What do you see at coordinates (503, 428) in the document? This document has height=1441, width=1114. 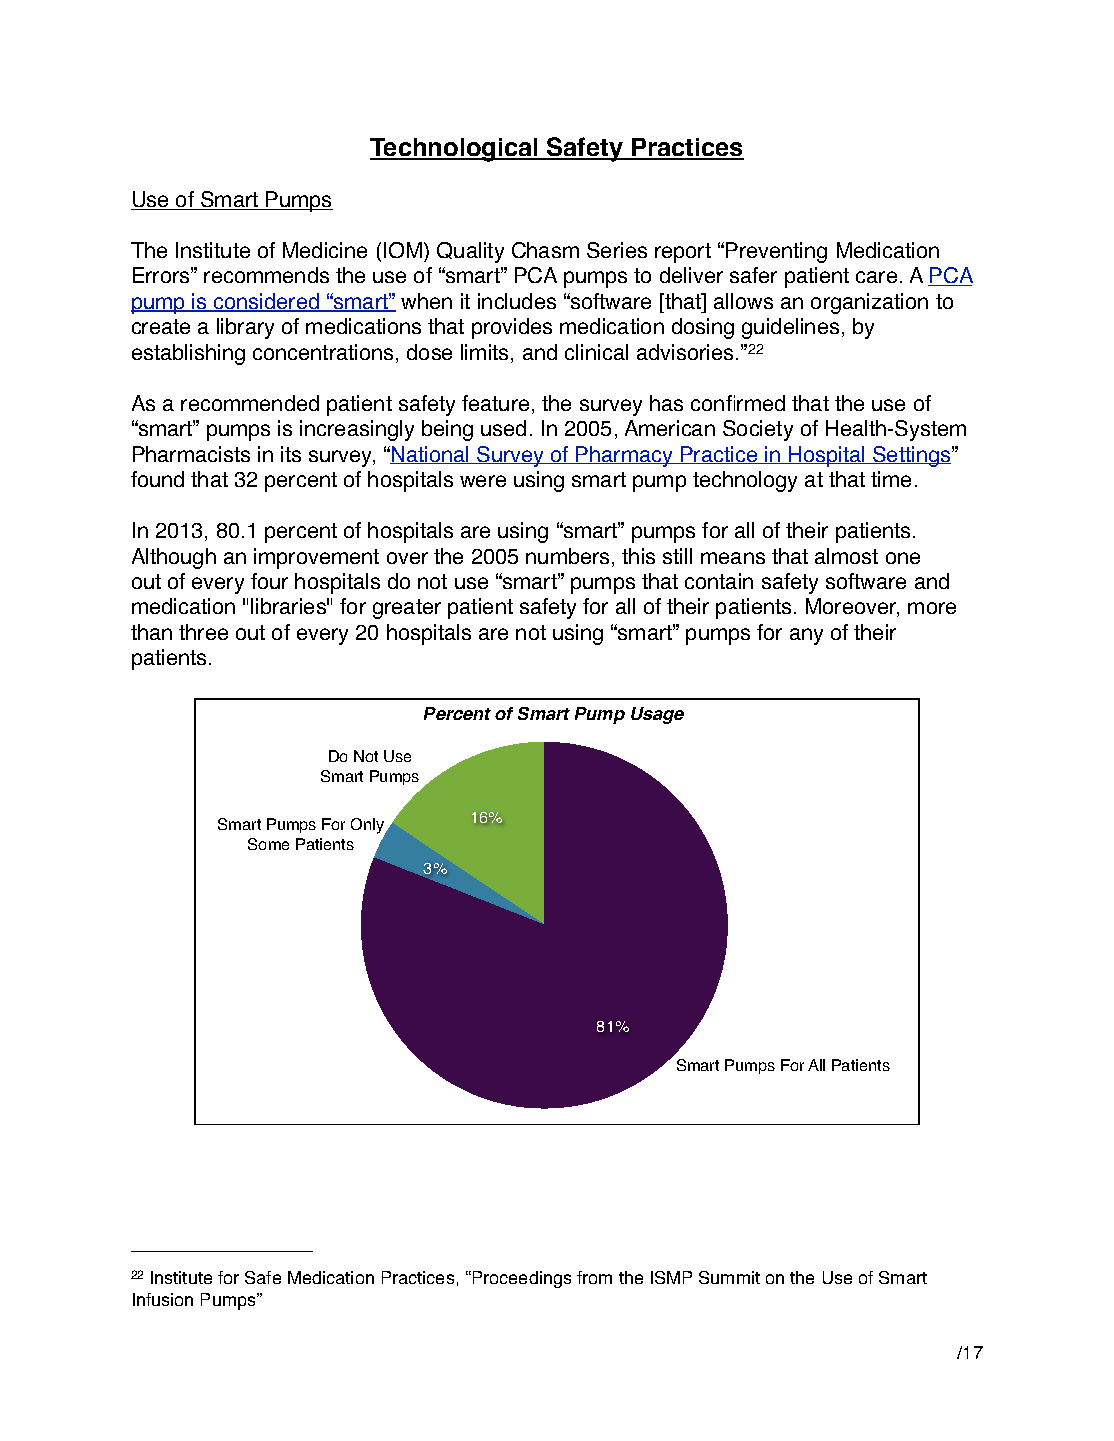 I see `used` at bounding box center [503, 428].
